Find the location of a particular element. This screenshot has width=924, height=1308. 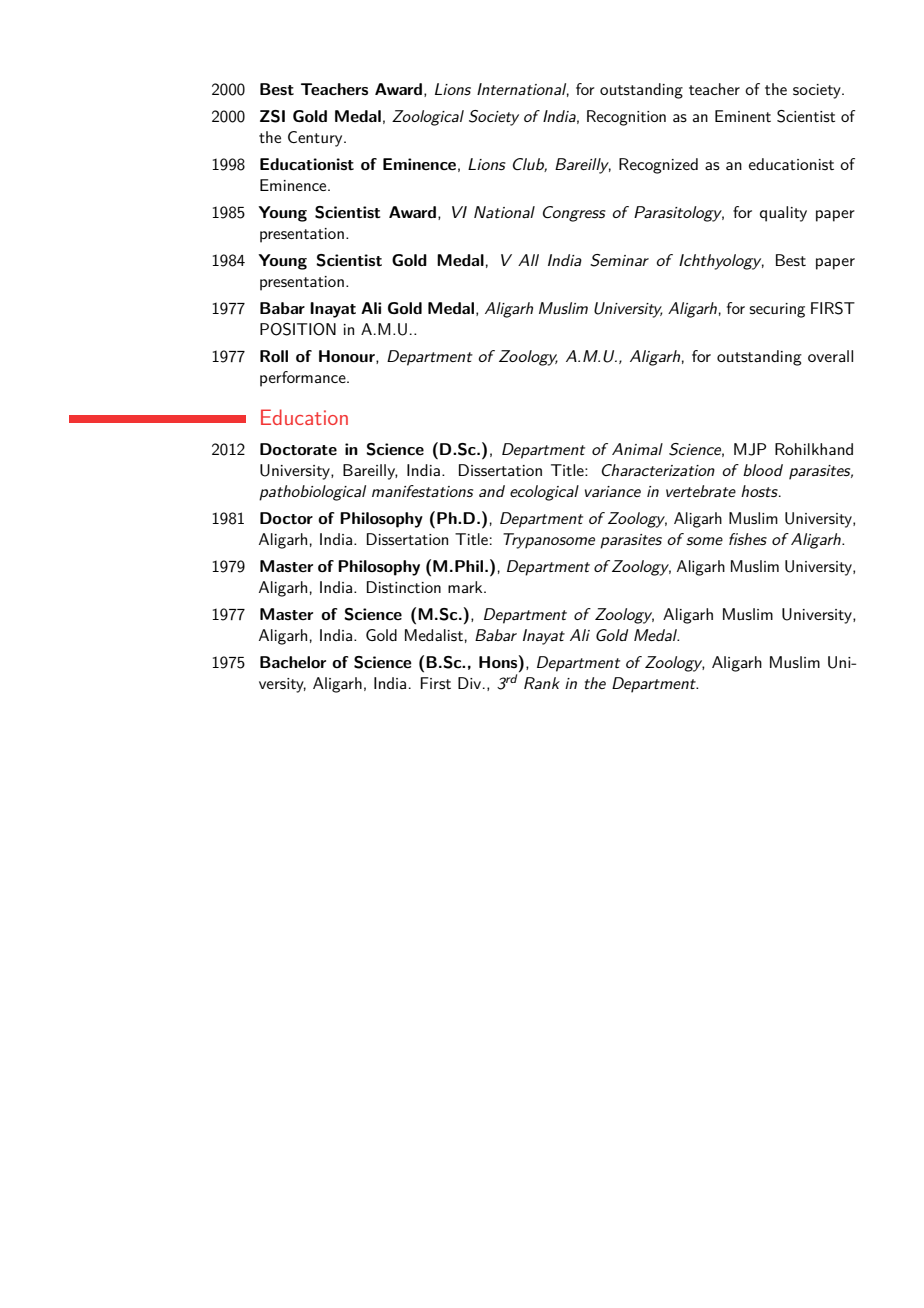

Bachelor is located at coordinates (293, 662).
